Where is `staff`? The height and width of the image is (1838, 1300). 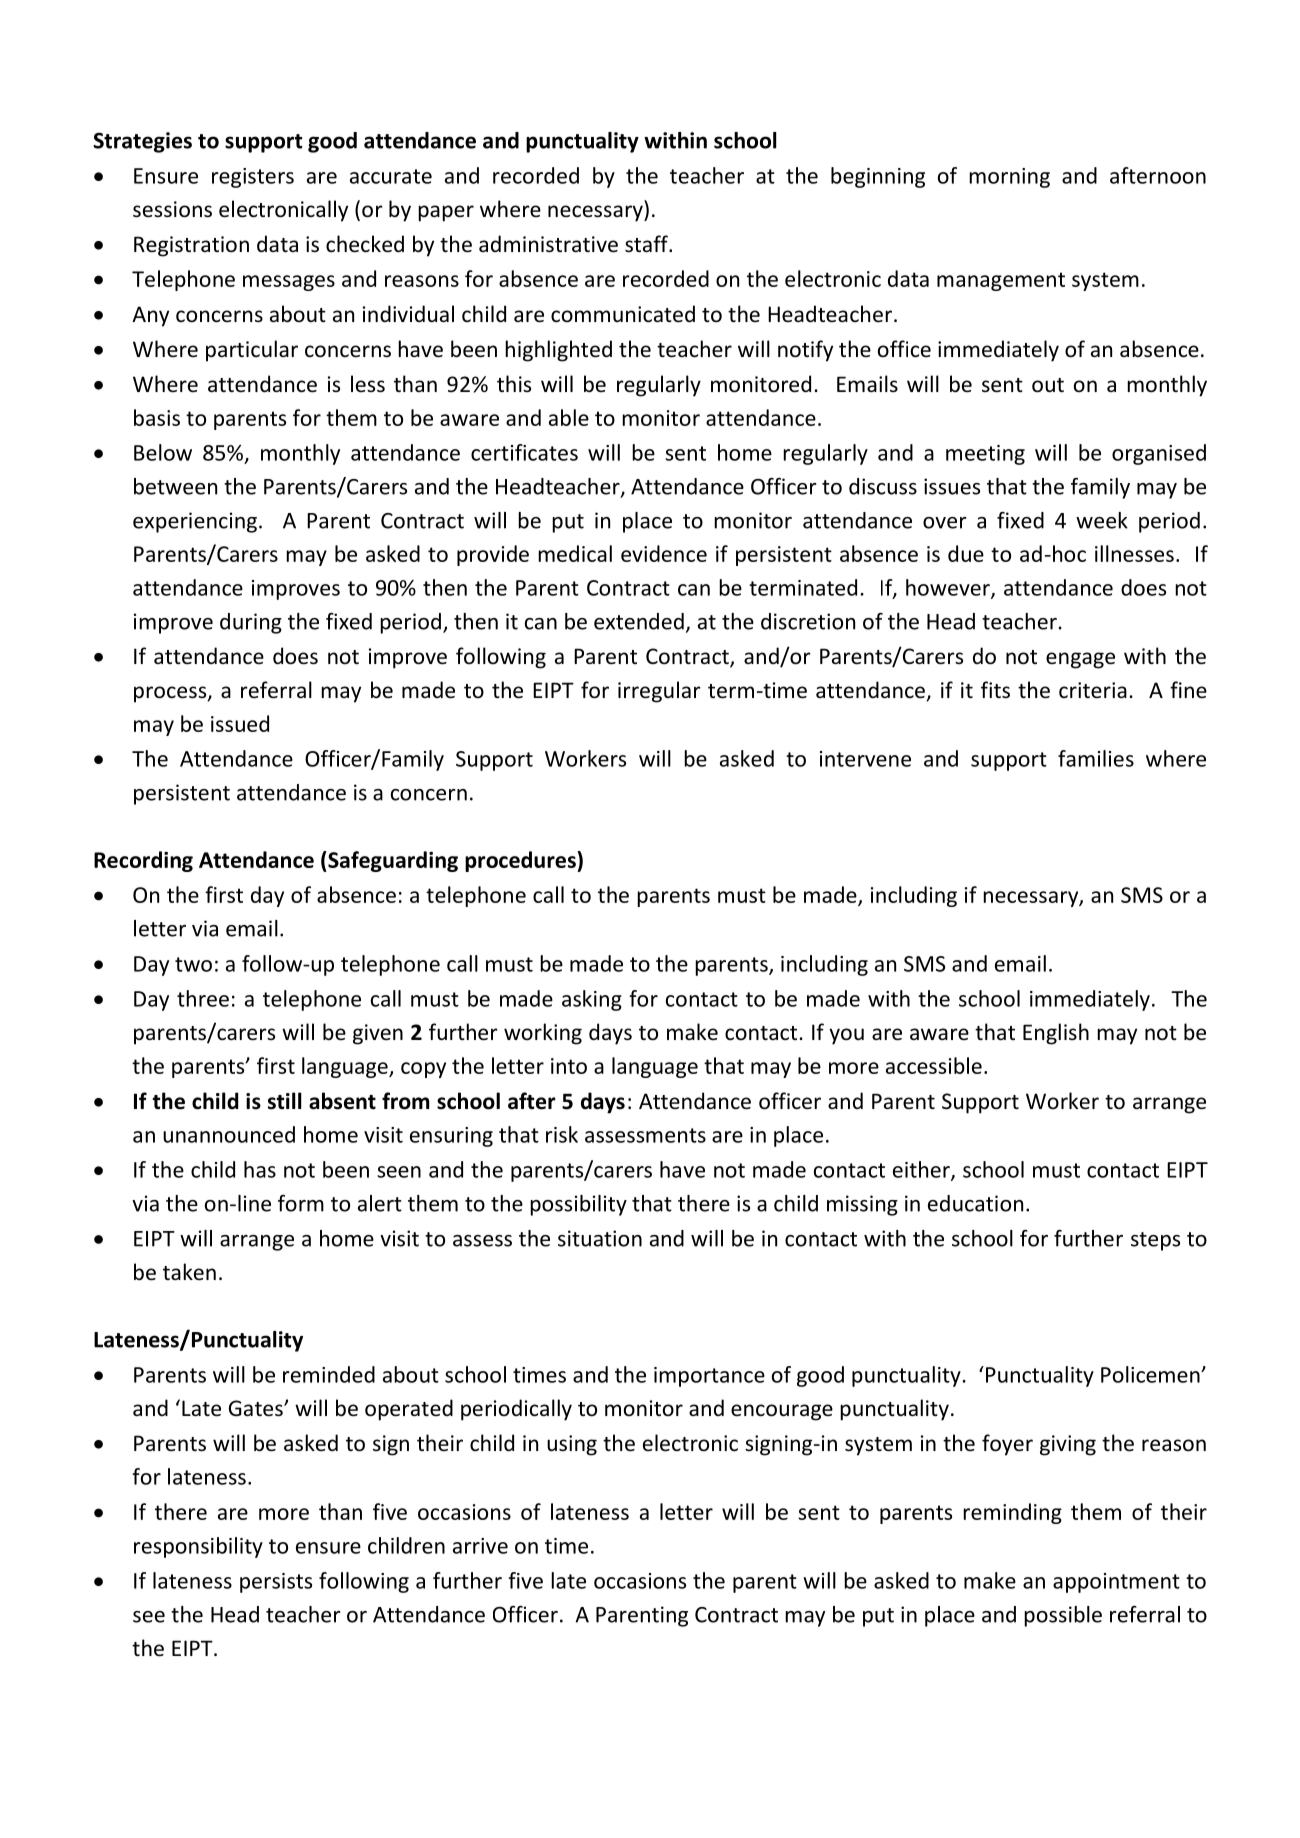 staff is located at coordinates (647, 244).
